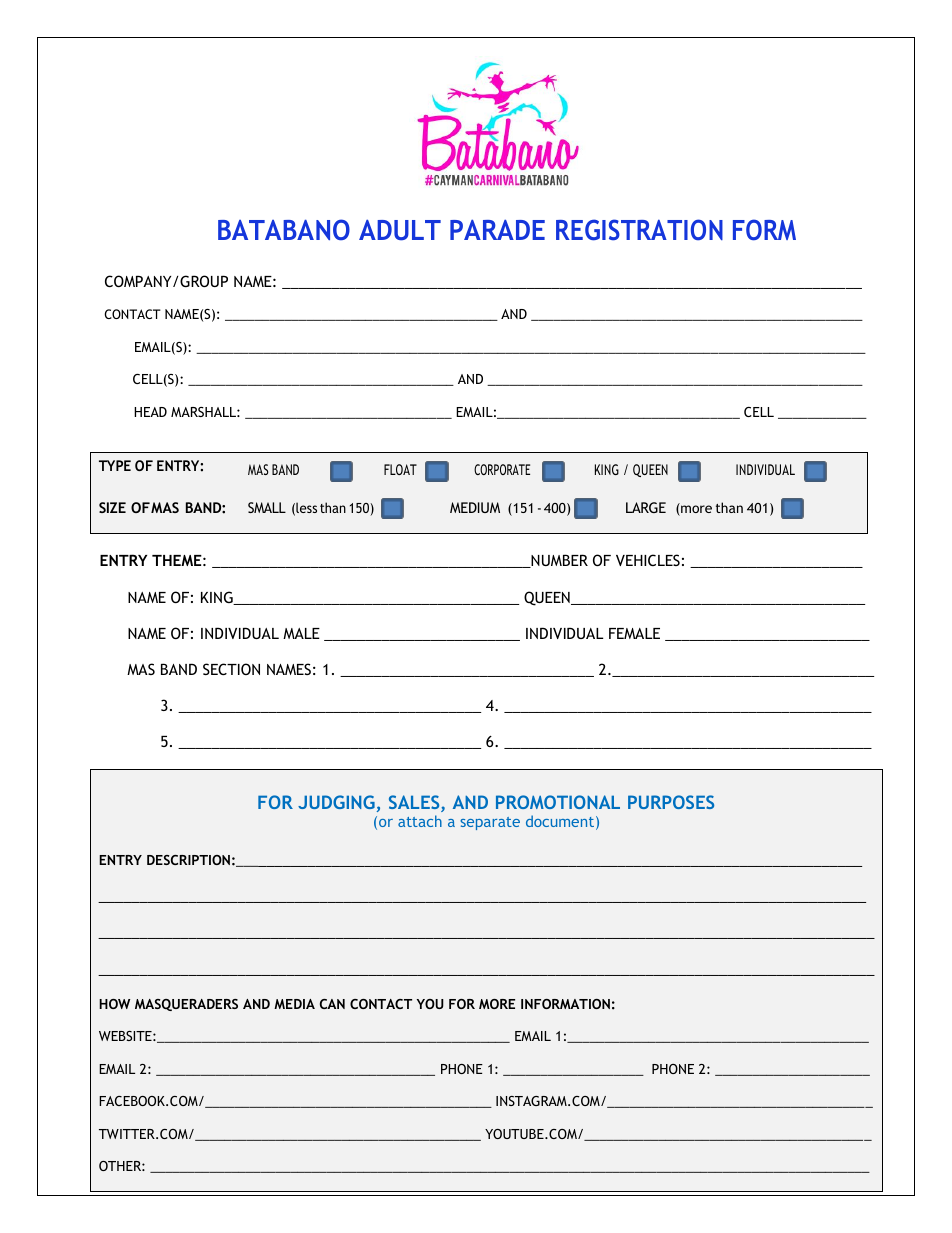 The width and height of the screenshot is (952, 1233). What do you see at coordinates (231, 669) in the screenshot?
I see `SECTION` at bounding box center [231, 669].
